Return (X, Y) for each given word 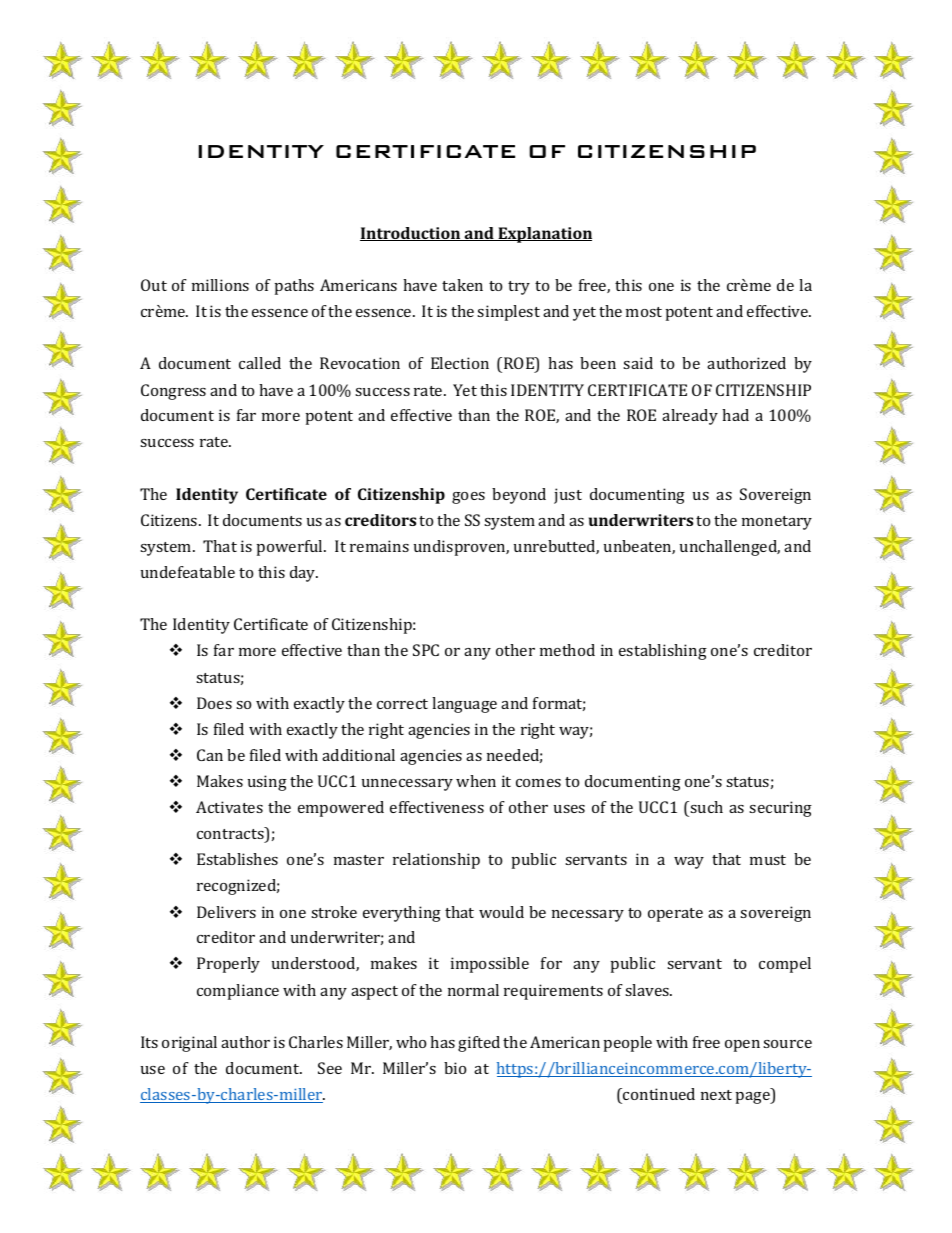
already (690, 417)
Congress (173, 392)
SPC (426, 650)
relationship (436, 861)
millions (220, 285)
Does (214, 703)
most (644, 312)
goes (468, 498)
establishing (663, 652)
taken (462, 285)
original (189, 1044)
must (768, 860)
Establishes (237, 859)
